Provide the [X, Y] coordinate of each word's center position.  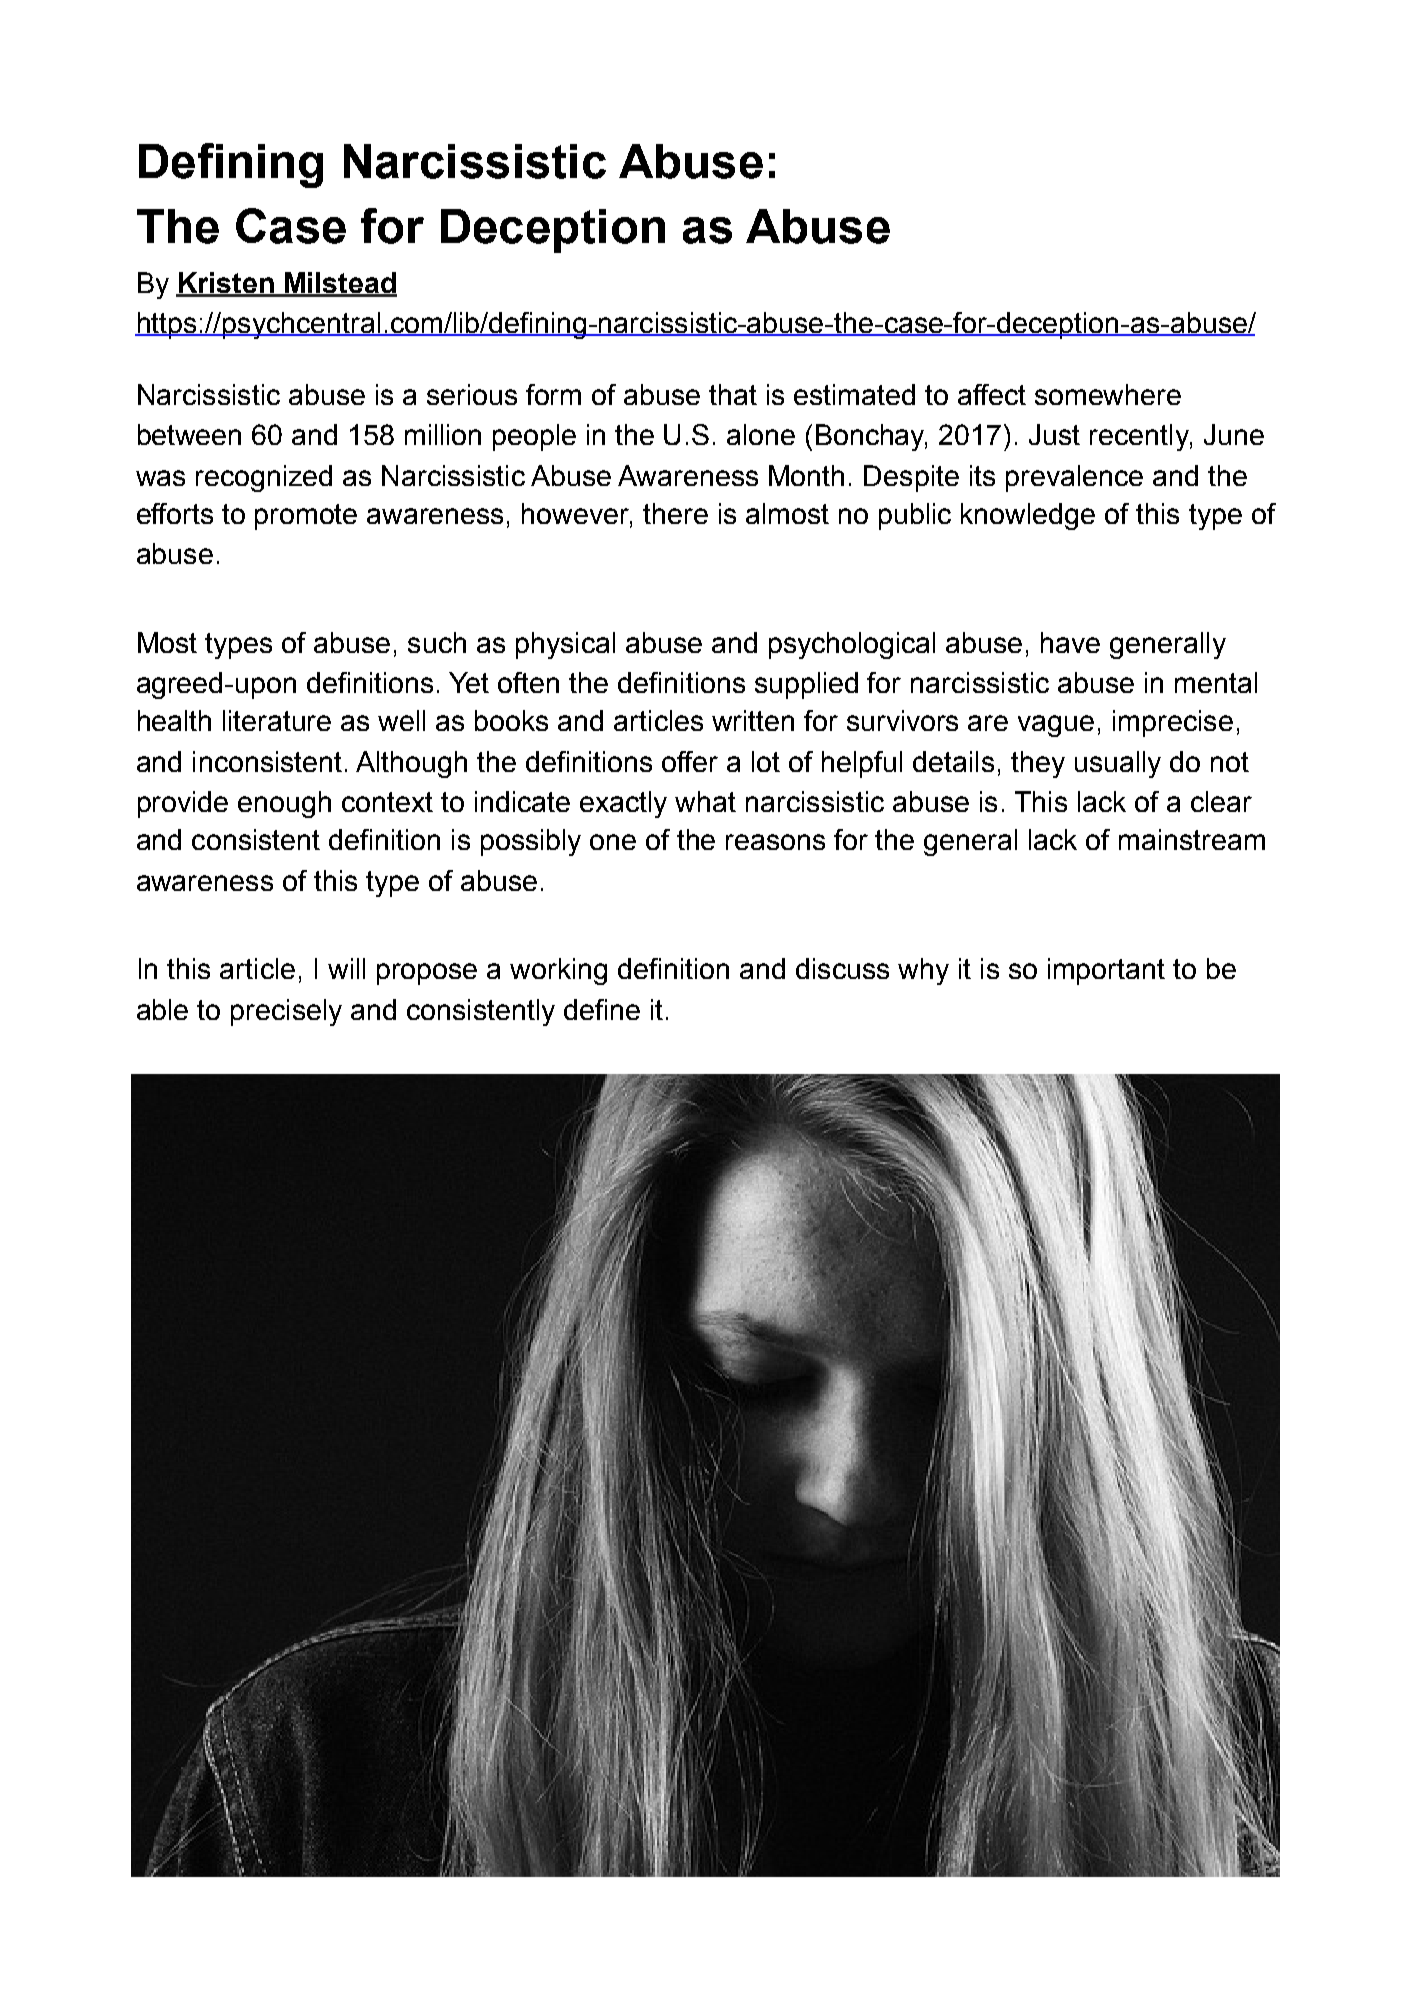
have [1070, 642]
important [1106, 971]
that [733, 394]
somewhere [1108, 394]
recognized [264, 478]
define [602, 1009]
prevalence [1074, 478]
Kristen [226, 284]
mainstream [1192, 839]
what [705, 801]
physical [565, 645]
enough [284, 804]
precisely [286, 1012]
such [437, 642]
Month [806, 475]
